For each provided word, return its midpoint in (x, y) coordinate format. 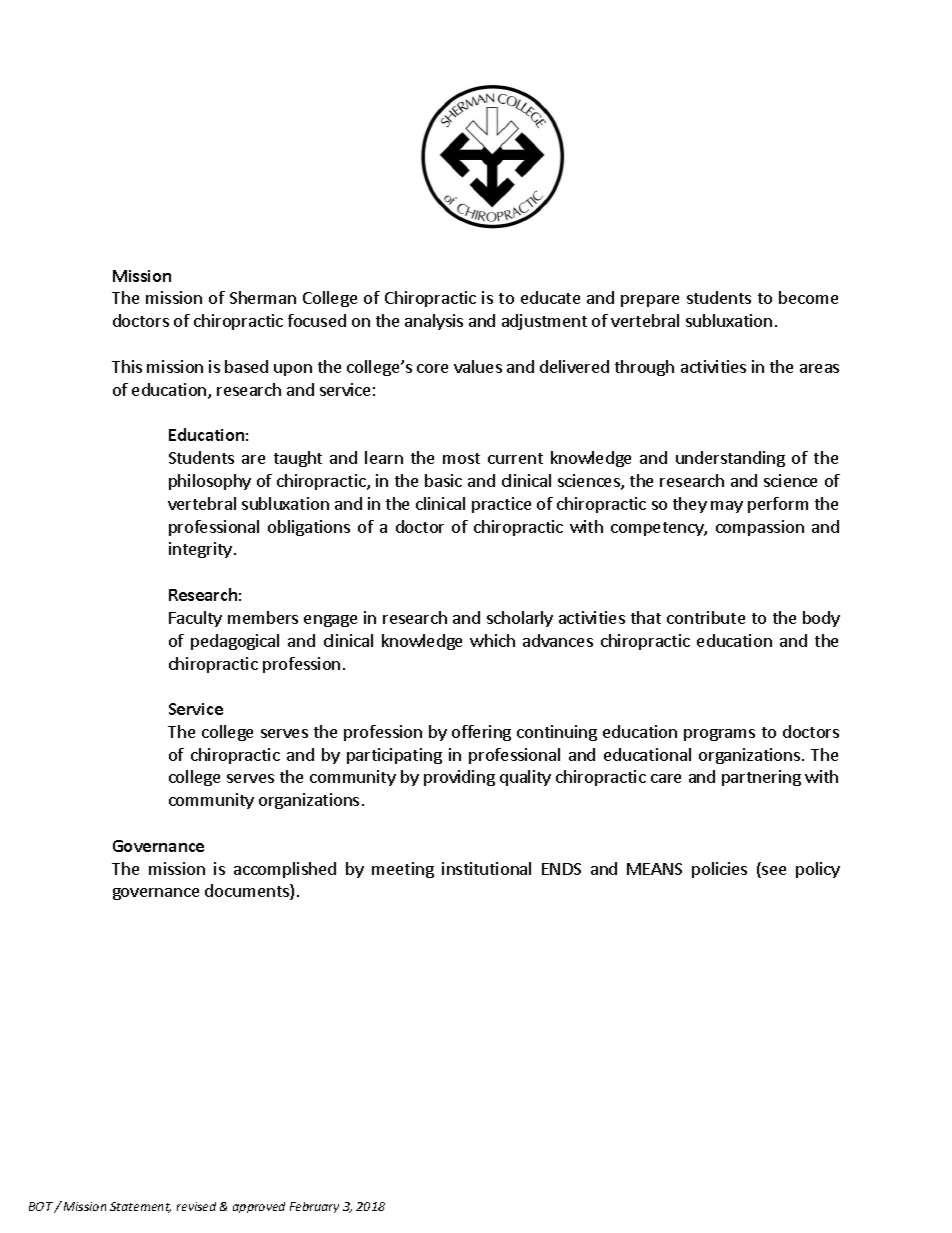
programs (719, 735)
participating (394, 756)
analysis (434, 322)
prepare (650, 301)
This (127, 366)
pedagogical (235, 642)
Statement (140, 1207)
